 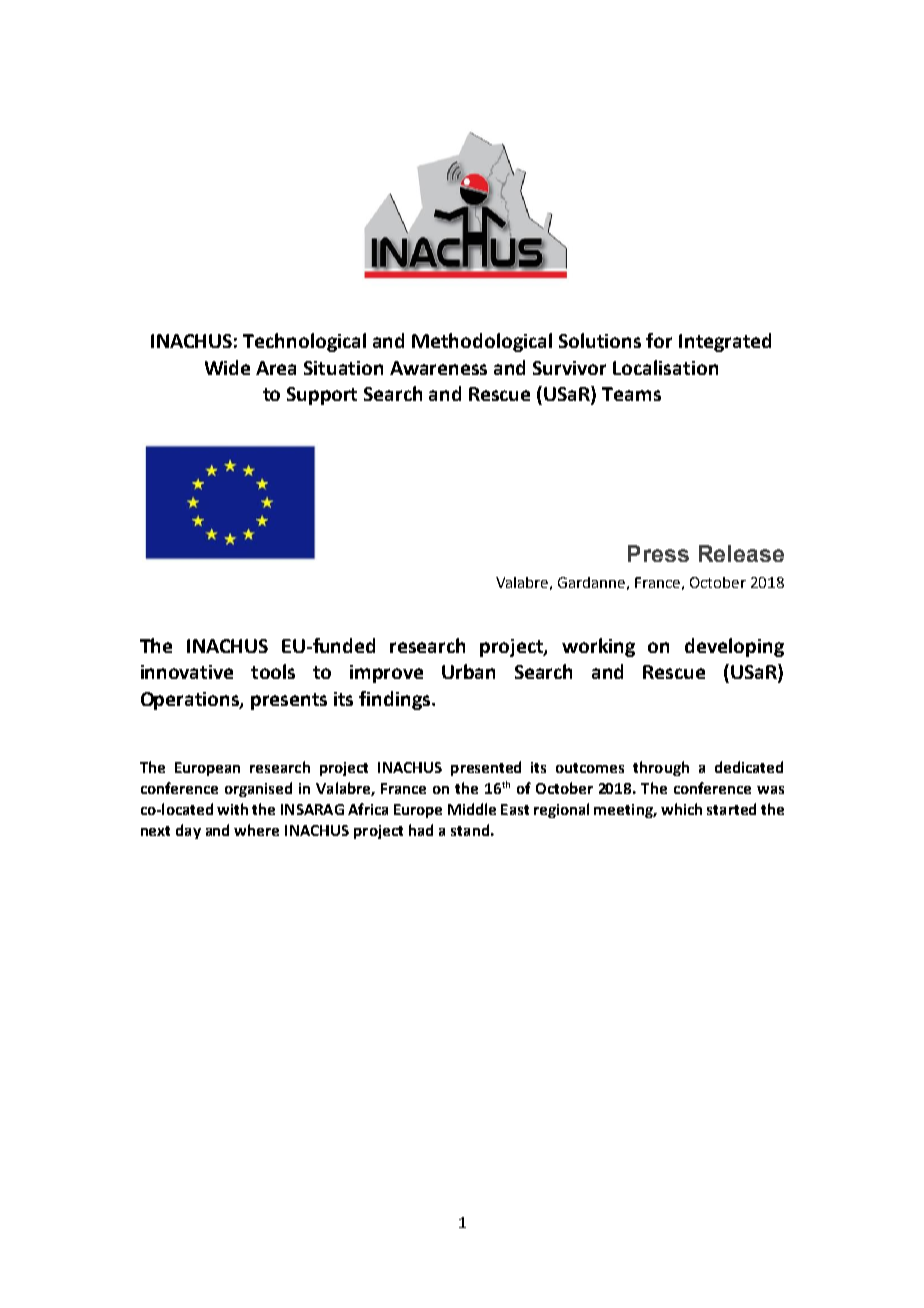 What do you see at coordinates (631, 394) in the screenshot?
I see `Teams` at bounding box center [631, 394].
